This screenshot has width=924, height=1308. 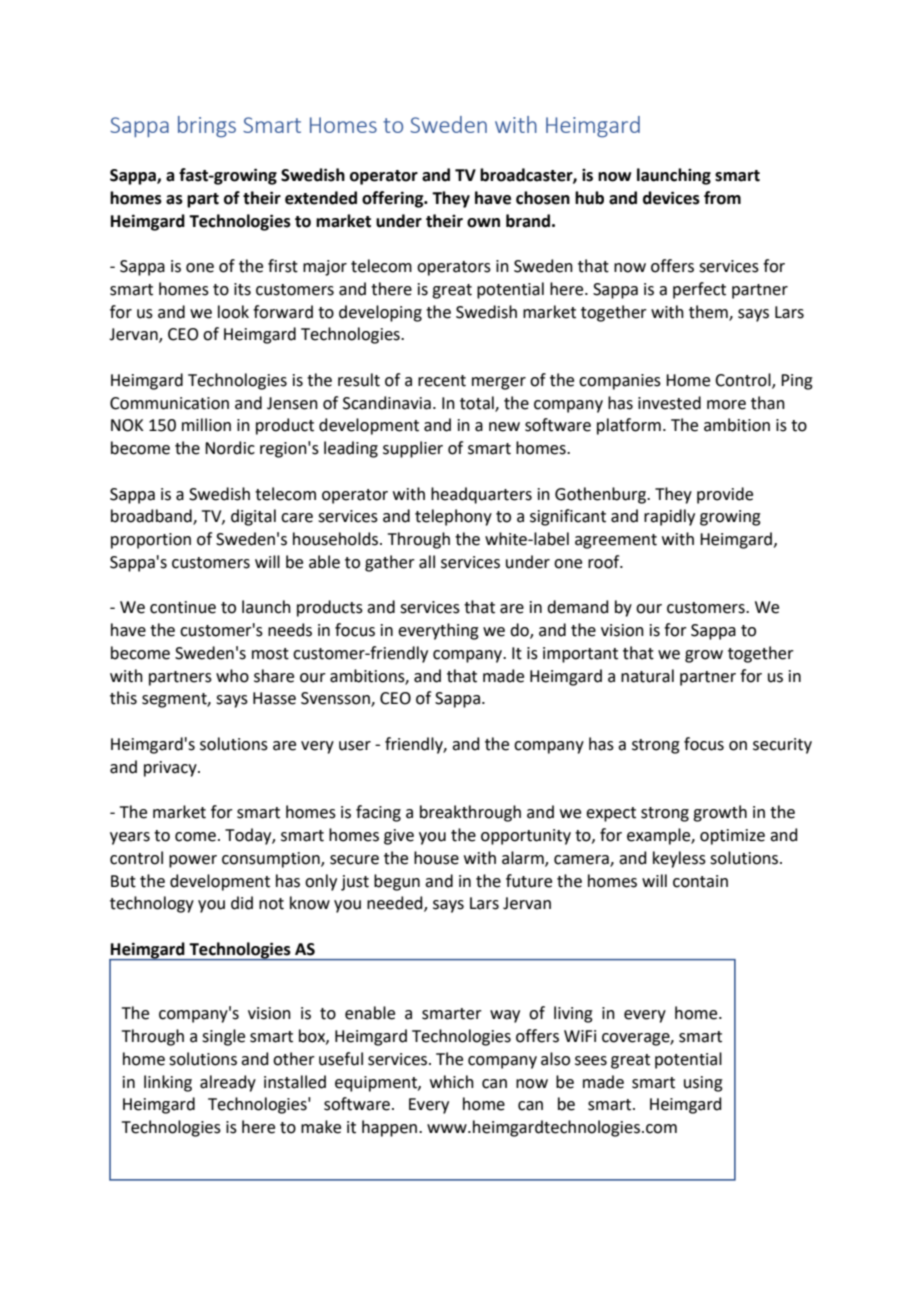 What do you see at coordinates (169, 403) in the screenshot?
I see `Communication` at bounding box center [169, 403].
